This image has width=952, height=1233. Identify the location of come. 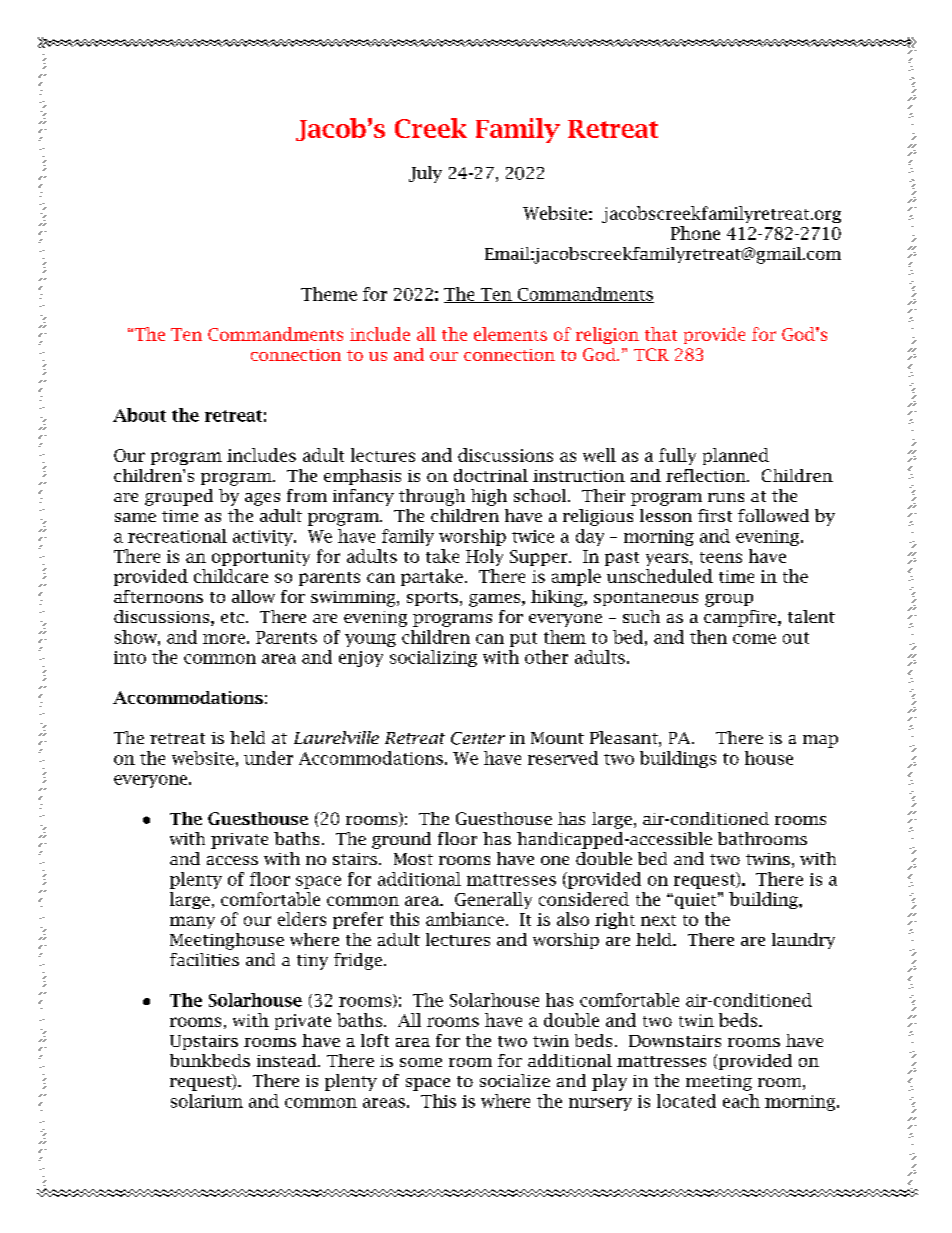
(754, 639).
